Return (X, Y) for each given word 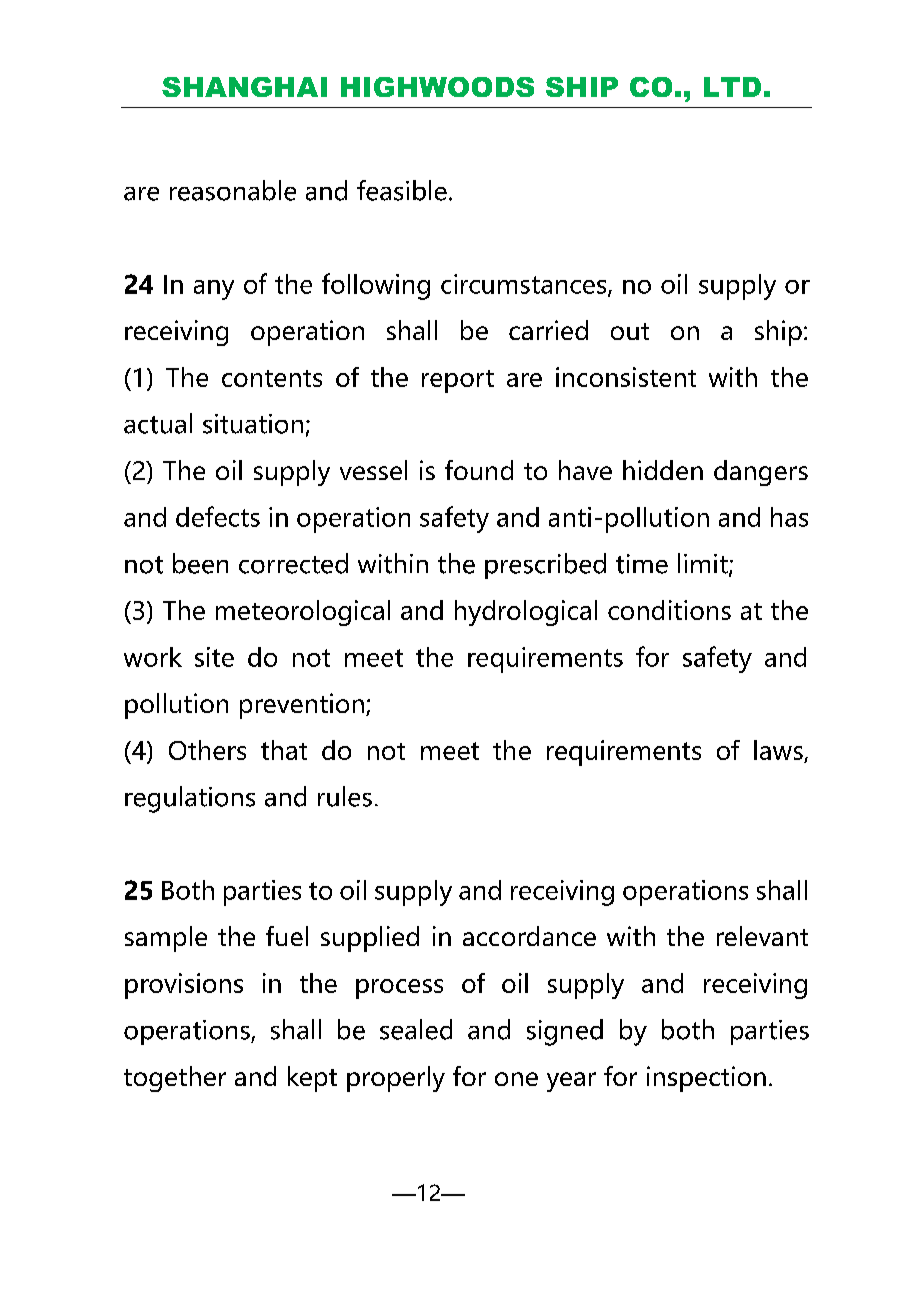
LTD (732, 87)
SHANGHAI (244, 87)
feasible (402, 190)
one (516, 1079)
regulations (190, 799)
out (630, 331)
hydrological (526, 613)
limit (704, 564)
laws (778, 750)
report (458, 381)
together (175, 1079)
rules (345, 796)
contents (272, 378)
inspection (706, 1079)
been (200, 563)
